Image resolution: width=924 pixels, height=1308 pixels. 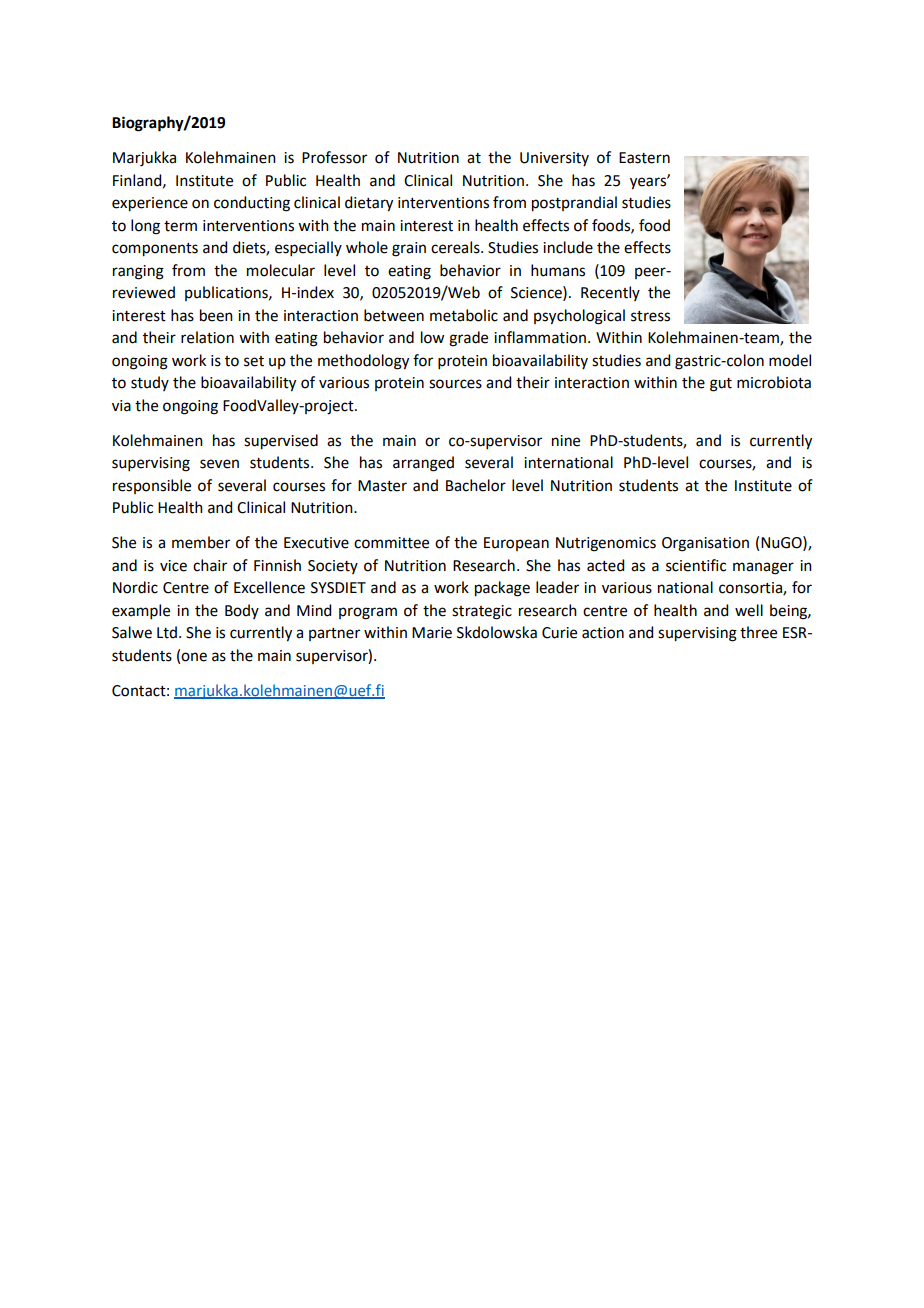 What do you see at coordinates (455, 384) in the document?
I see `sources` at bounding box center [455, 384].
